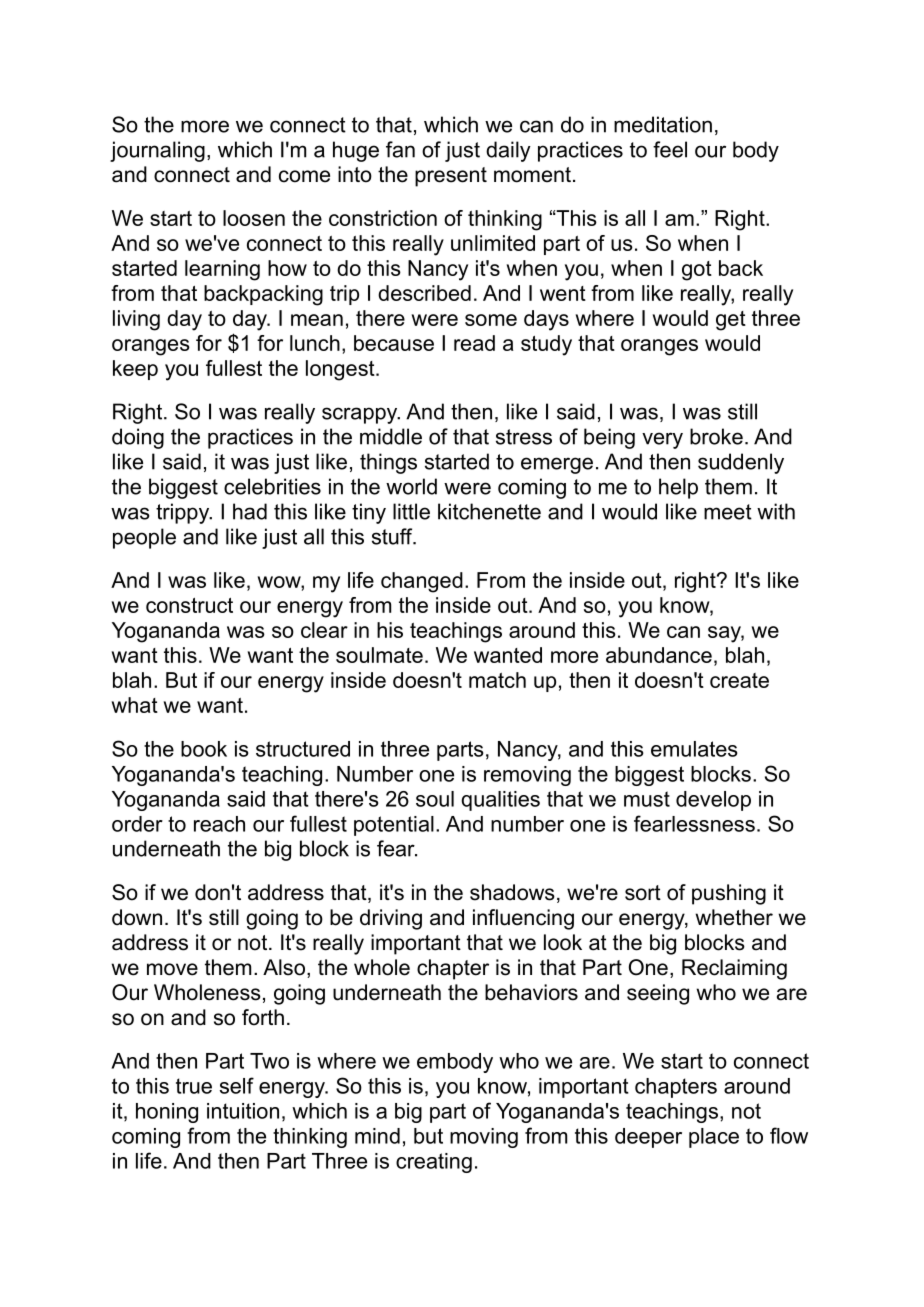 This document has width=924, height=1307. I want to click on move, so click(172, 969).
